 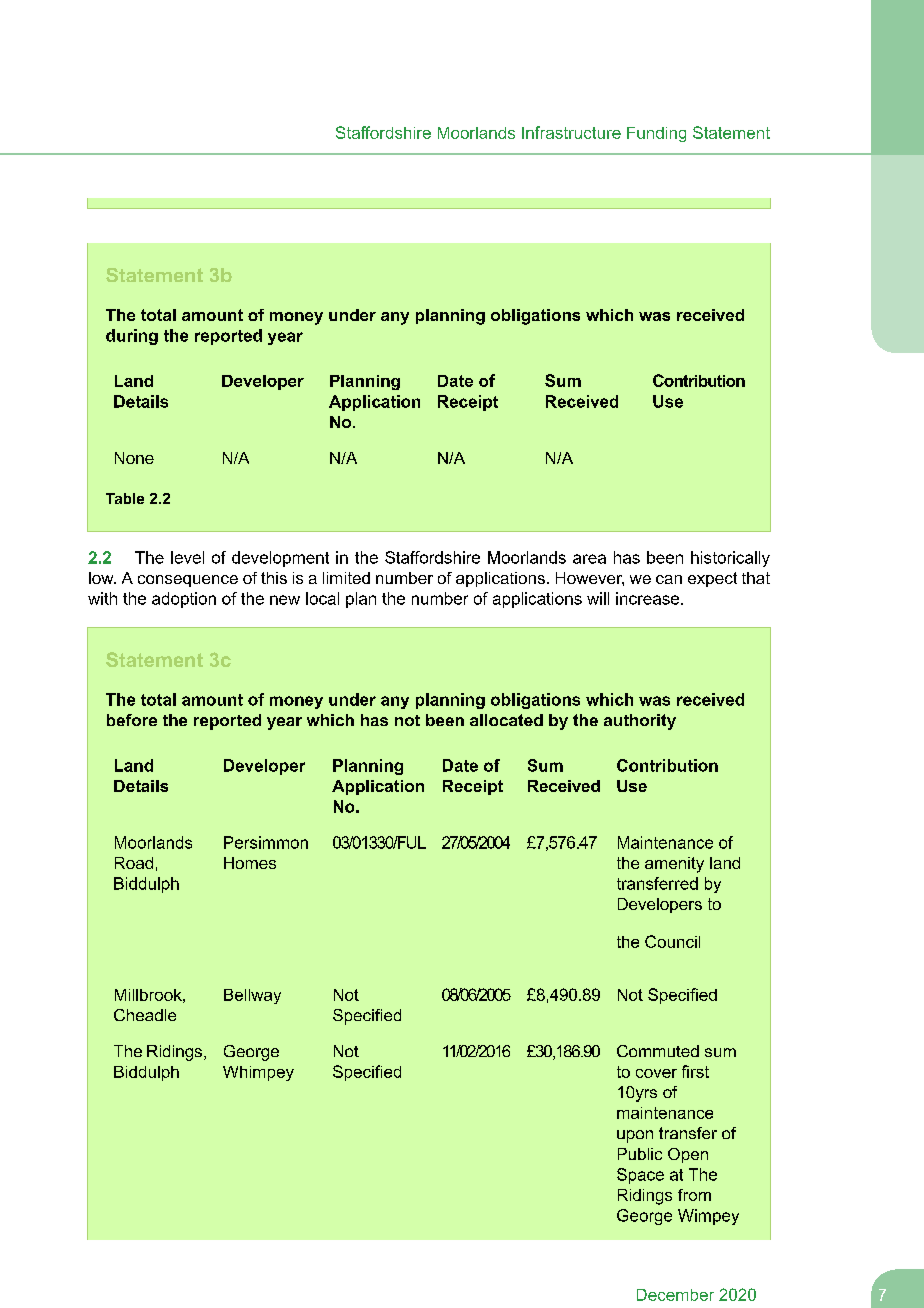 What do you see at coordinates (649, 598) in the document?
I see `increase` at bounding box center [649, 598].
